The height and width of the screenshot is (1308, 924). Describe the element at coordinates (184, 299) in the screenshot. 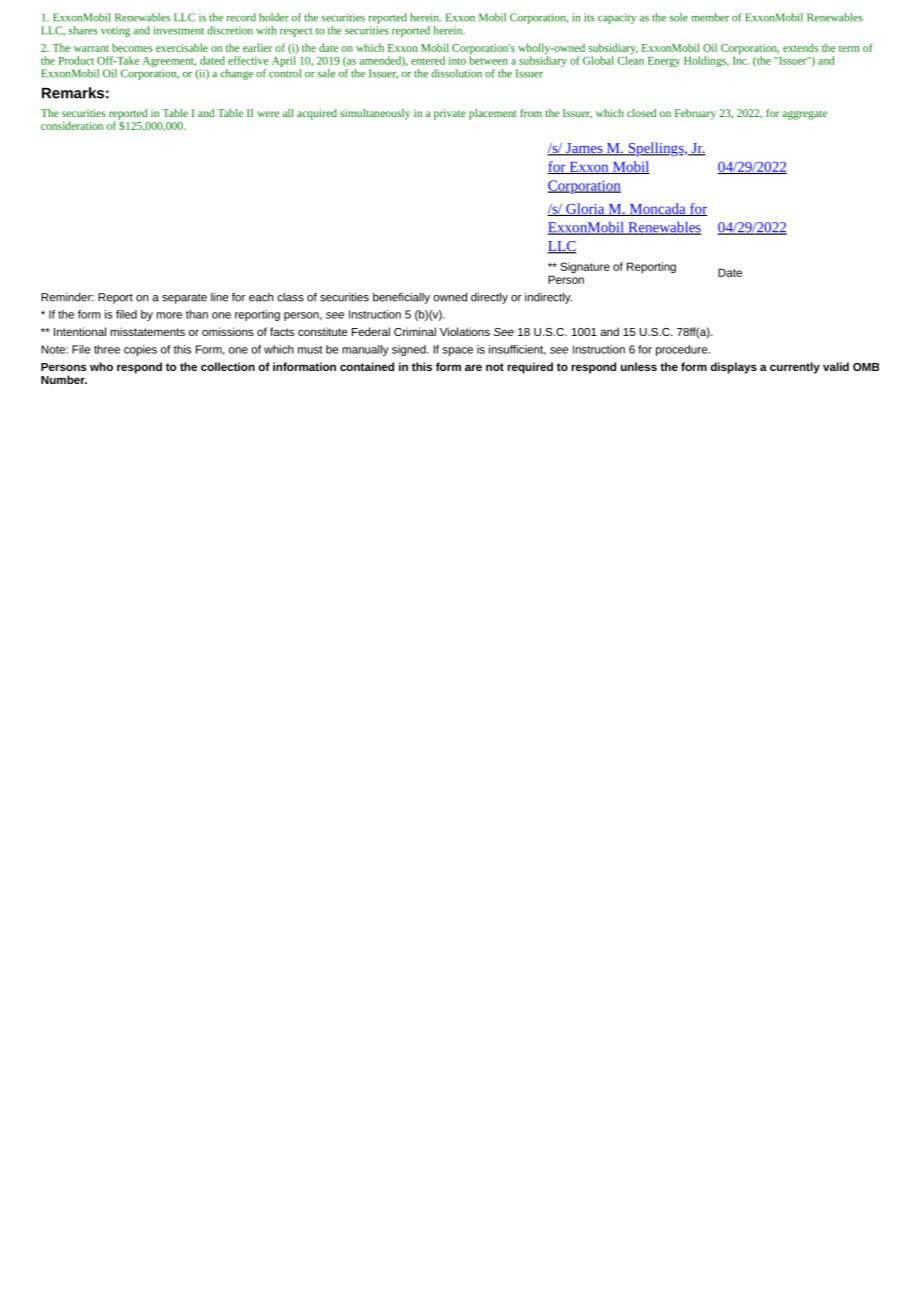

I see `separate` at that location.
